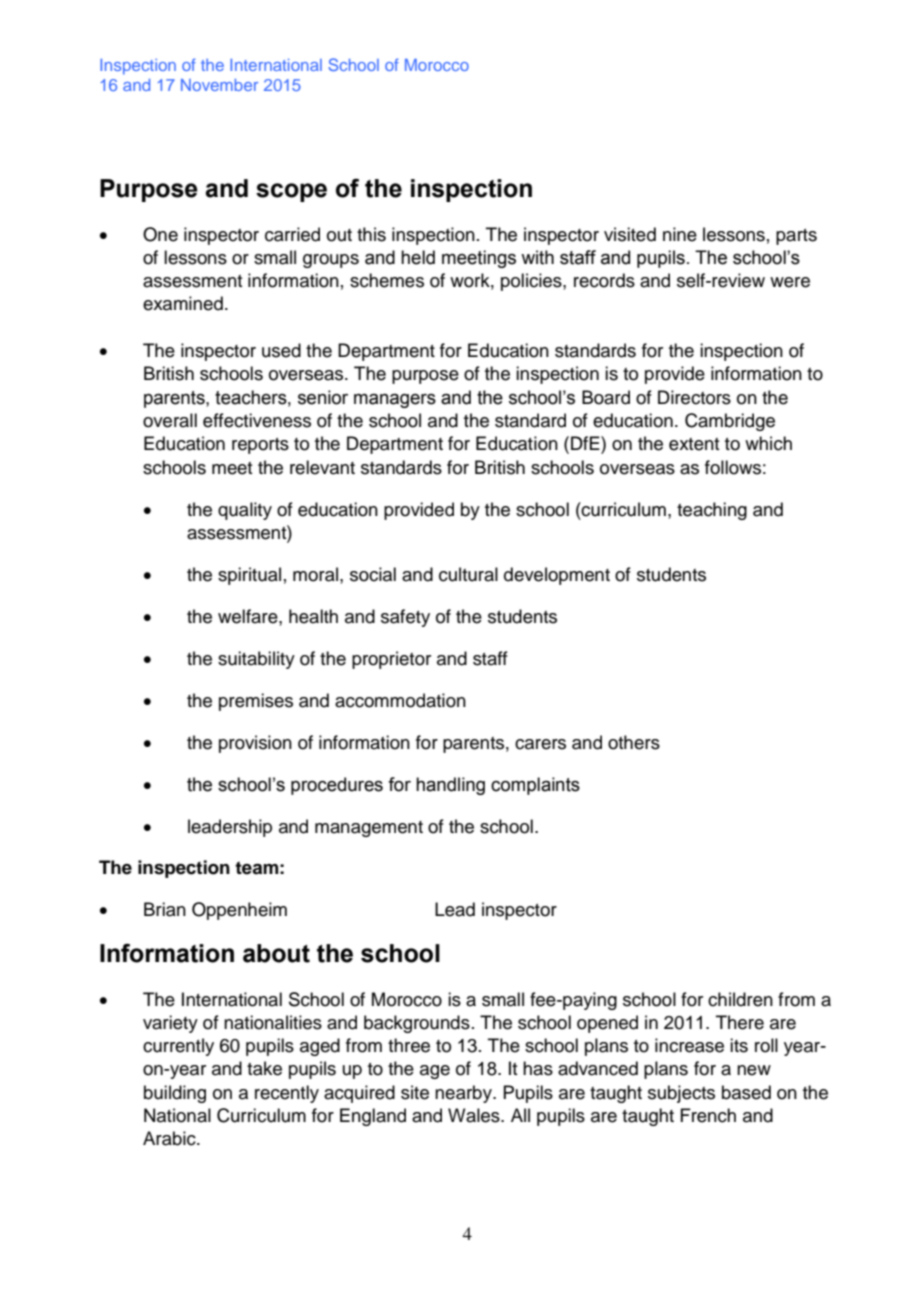 The height and width of the screenshot is (1308, 924). Describe the element at coordinates (219, 85) in the screenshot. I see `November` at that location.
